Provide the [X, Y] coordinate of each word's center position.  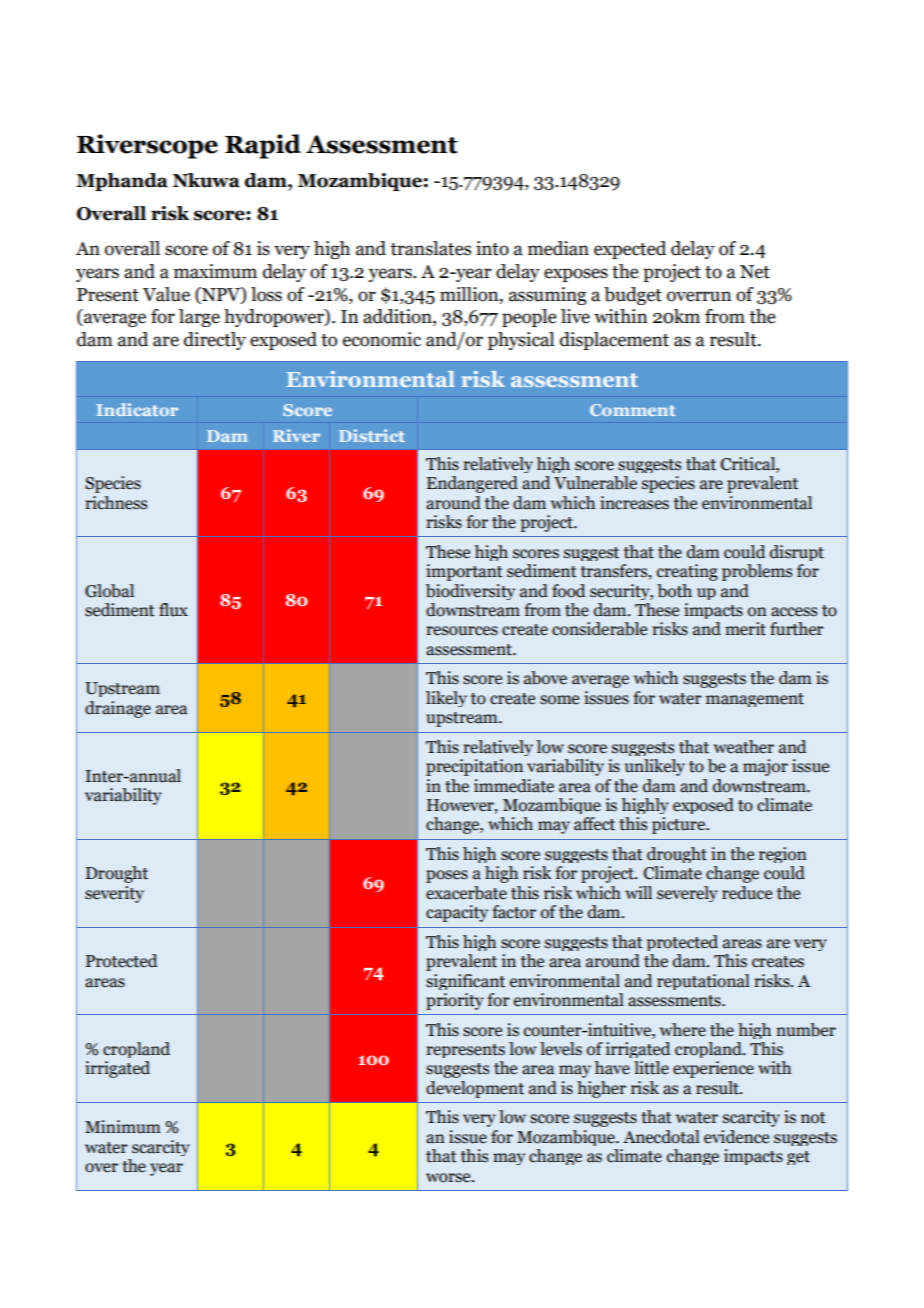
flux [173, 610]
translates [430, 248]
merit [745, 629]
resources [462, 631]
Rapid [263, 146]
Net [755, 272]
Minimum [123, 1127]
